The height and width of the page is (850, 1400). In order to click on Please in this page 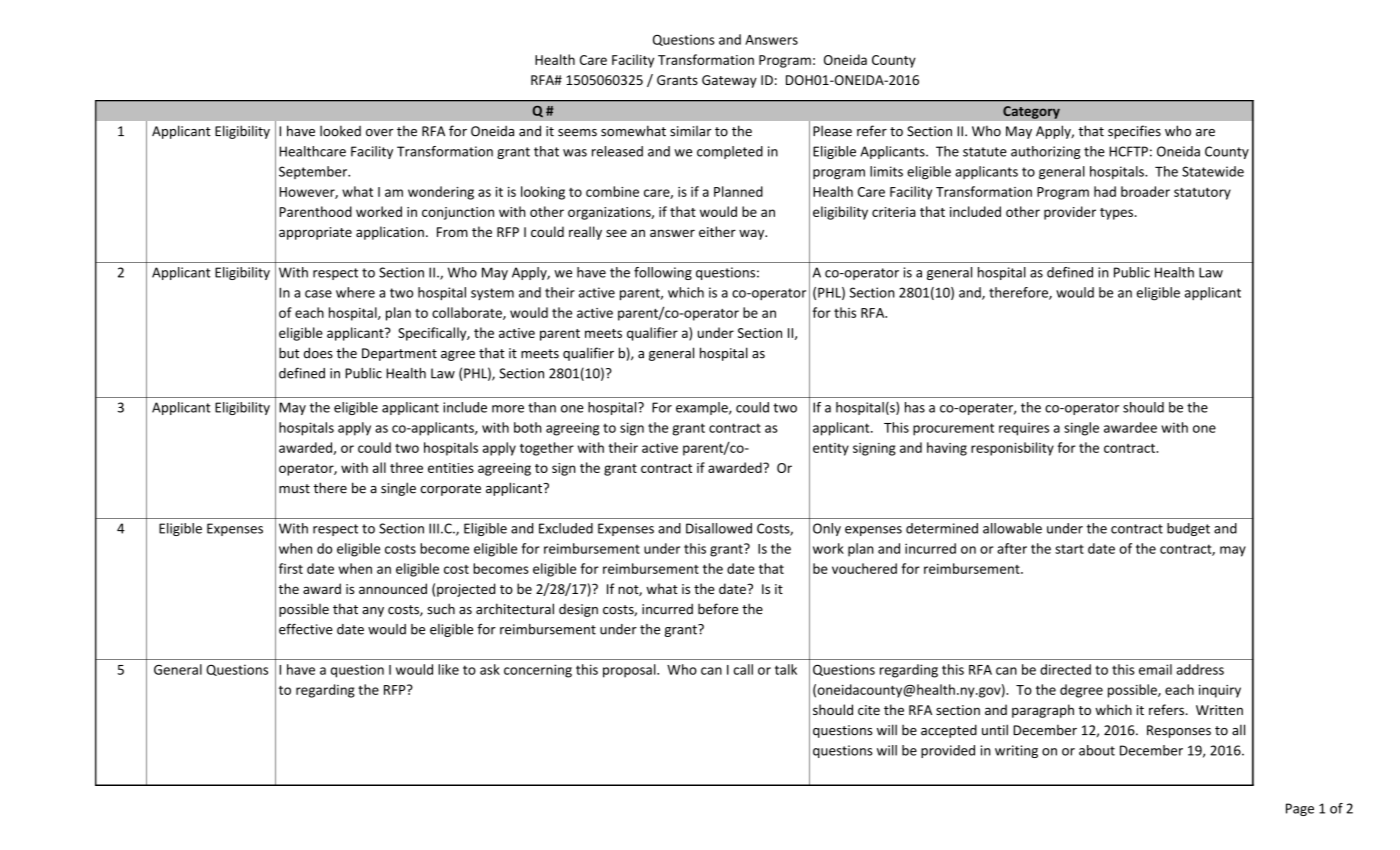, I will do `click(832, 131)`.
